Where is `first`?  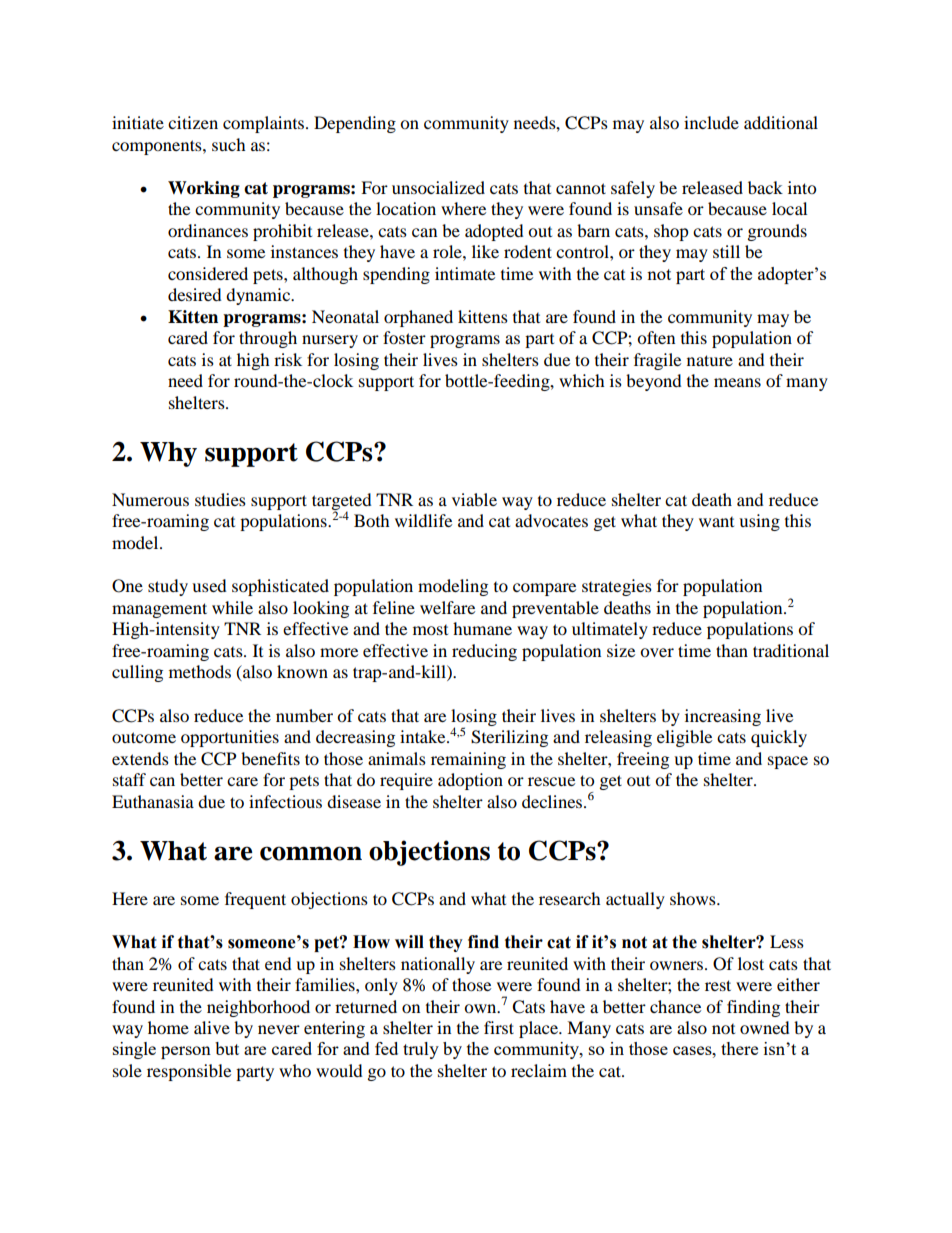
first is located at coordinates (499, 1027).
